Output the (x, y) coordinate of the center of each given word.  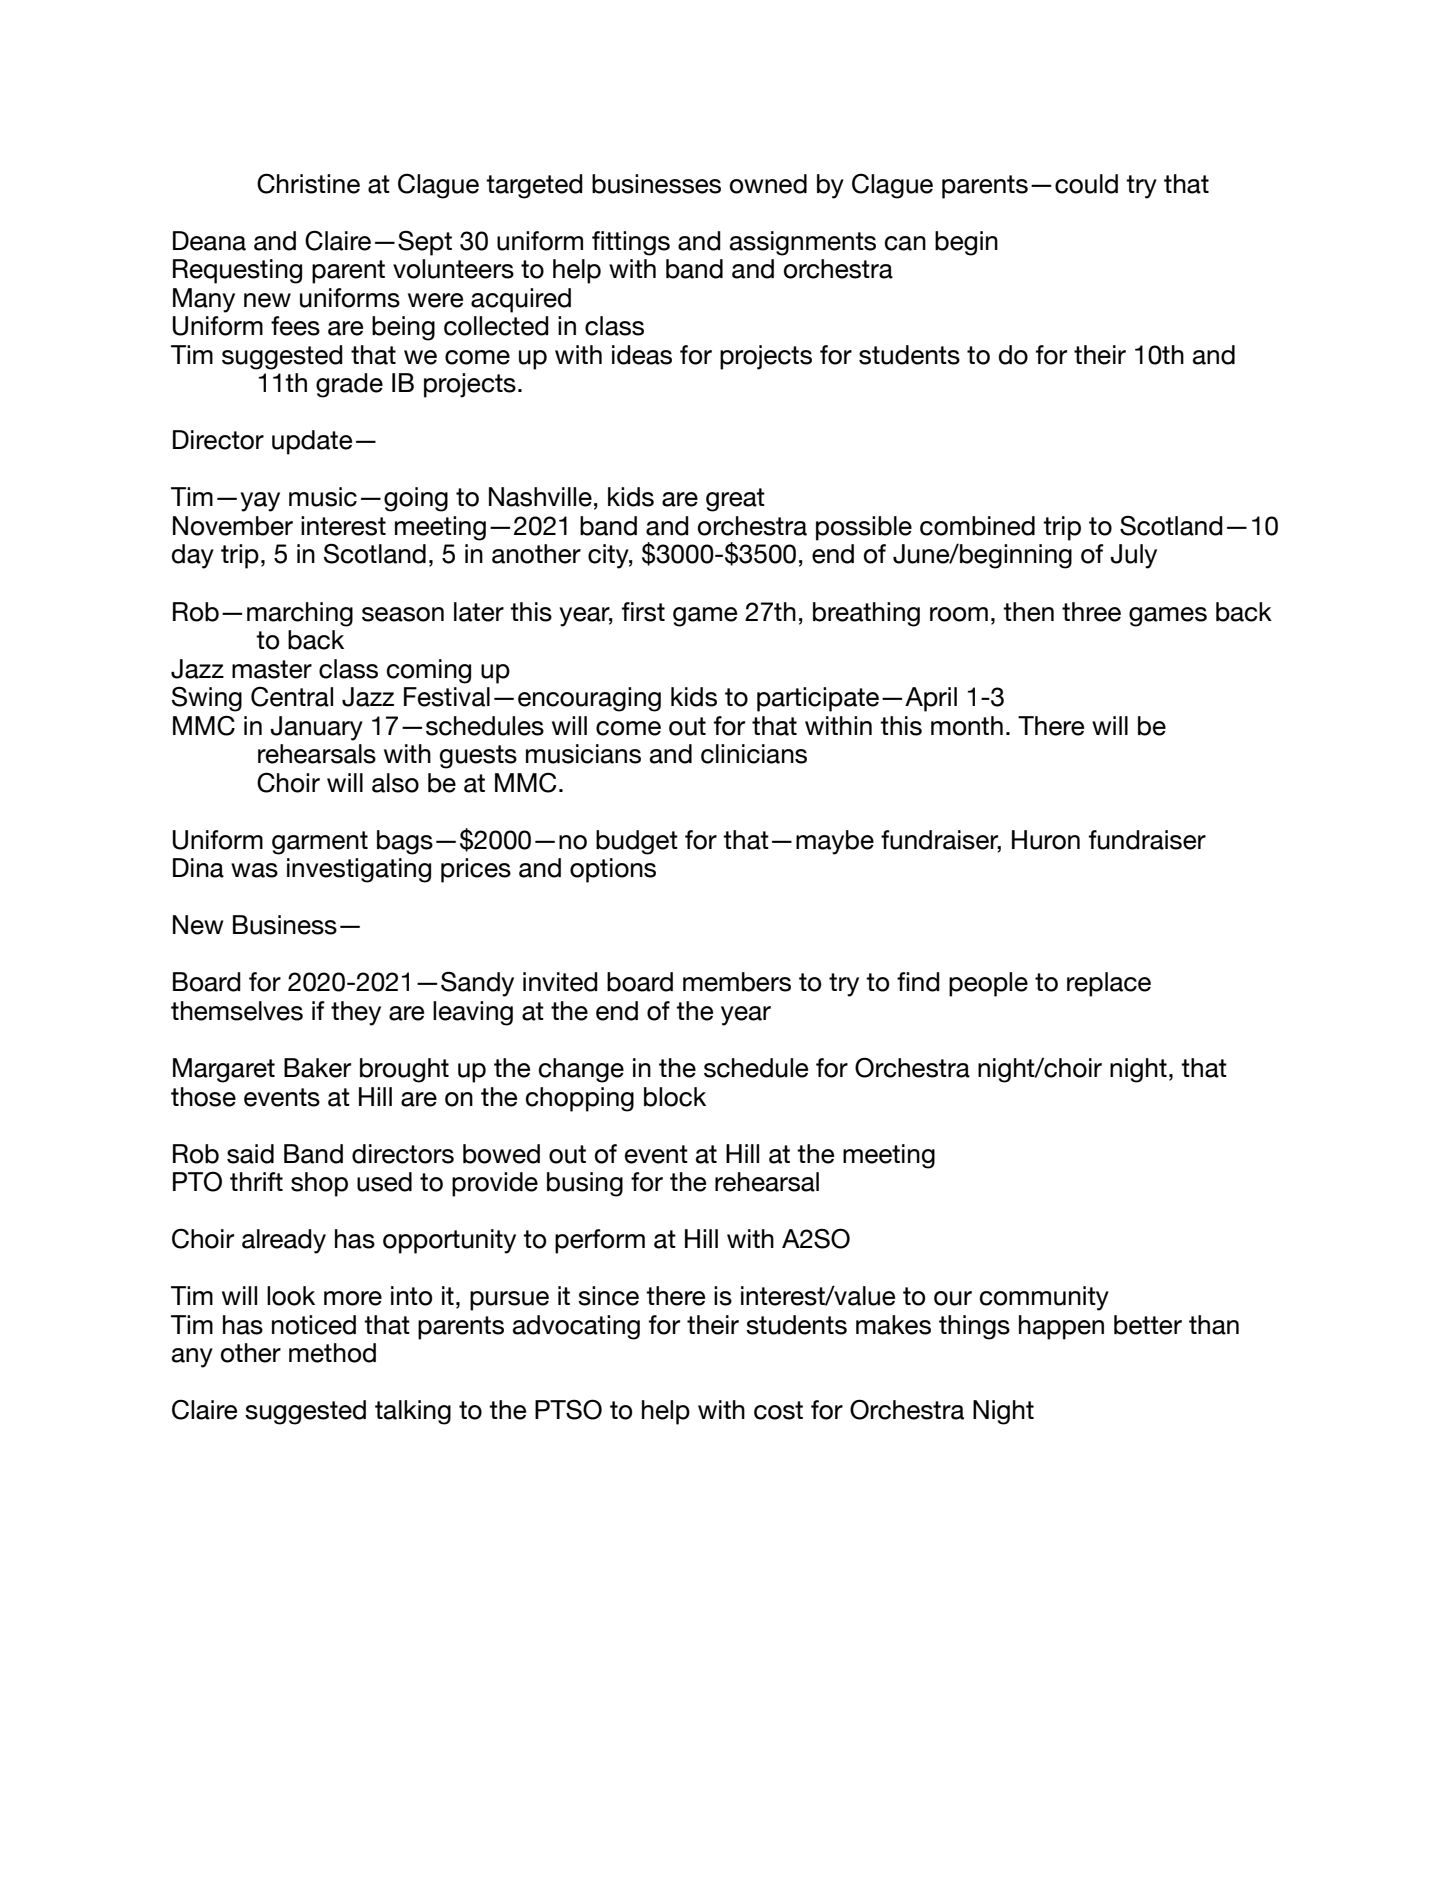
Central (292, 696)
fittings (631, 243)
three (1091, 612)
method (332, 1353)
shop (319, 1184)
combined (977, 526)
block (675, 1097)
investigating (359, 870)
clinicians (754, 754)
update (312, 442)
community (1044, 1298)
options (613, 870)
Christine (308, 183)
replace (1109, 984)
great (735, 500)
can (905, 243)
